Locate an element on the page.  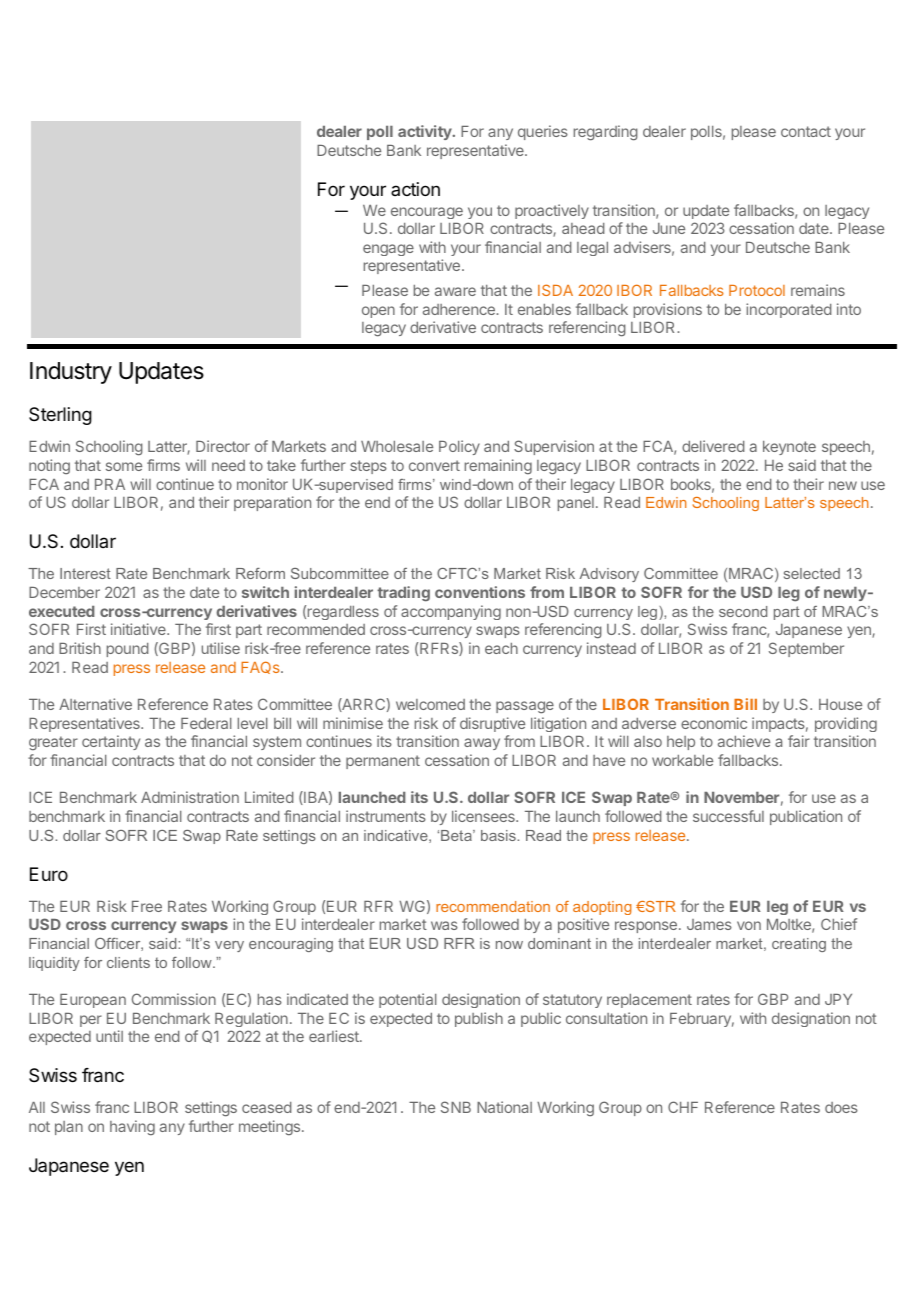
having is located at coordinates (132, 1128).
